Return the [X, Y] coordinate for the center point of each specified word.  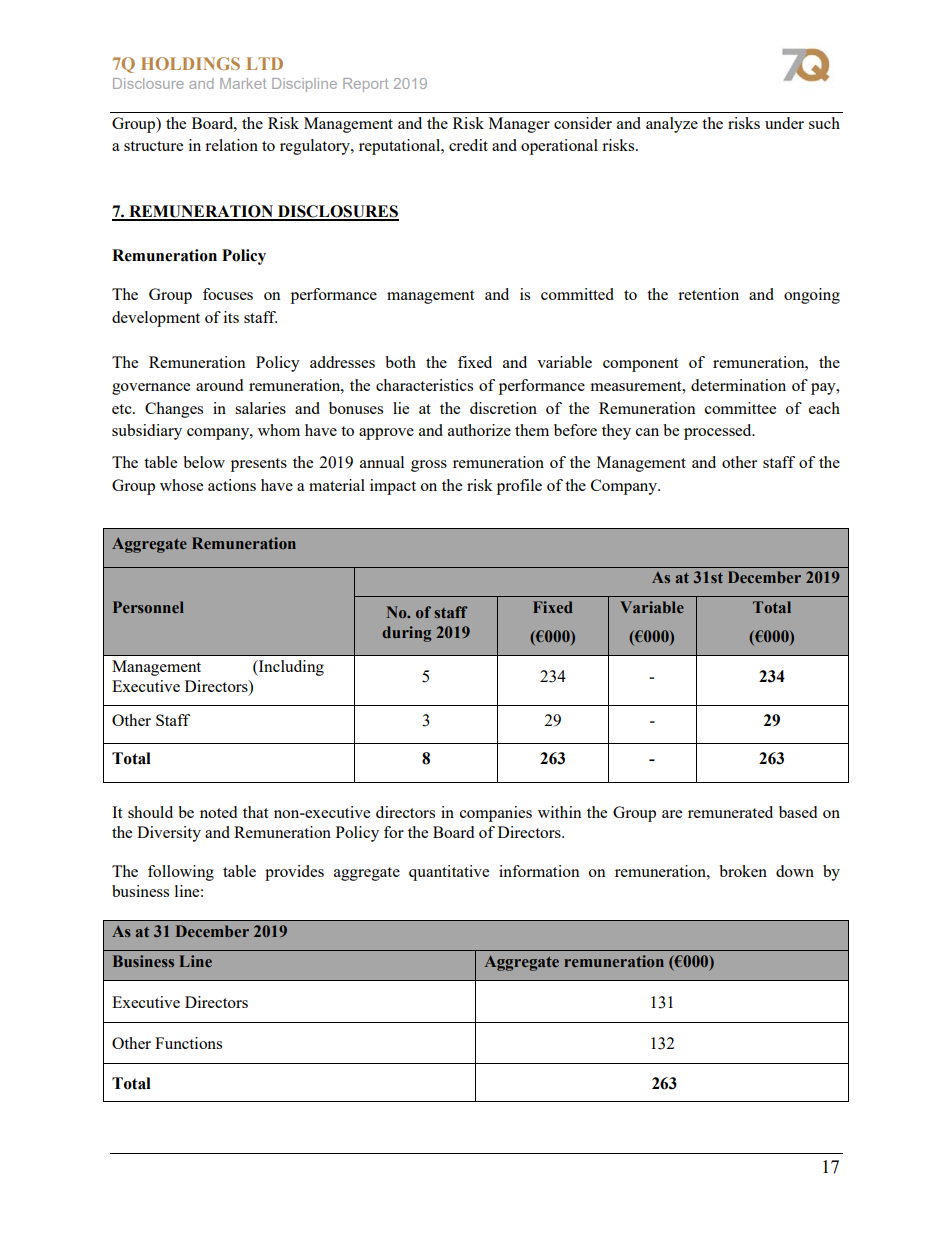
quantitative [449, 873]
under [784, 123]
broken [743, 871]
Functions [188, 1043]
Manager [519, 125]
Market [243, 83]
